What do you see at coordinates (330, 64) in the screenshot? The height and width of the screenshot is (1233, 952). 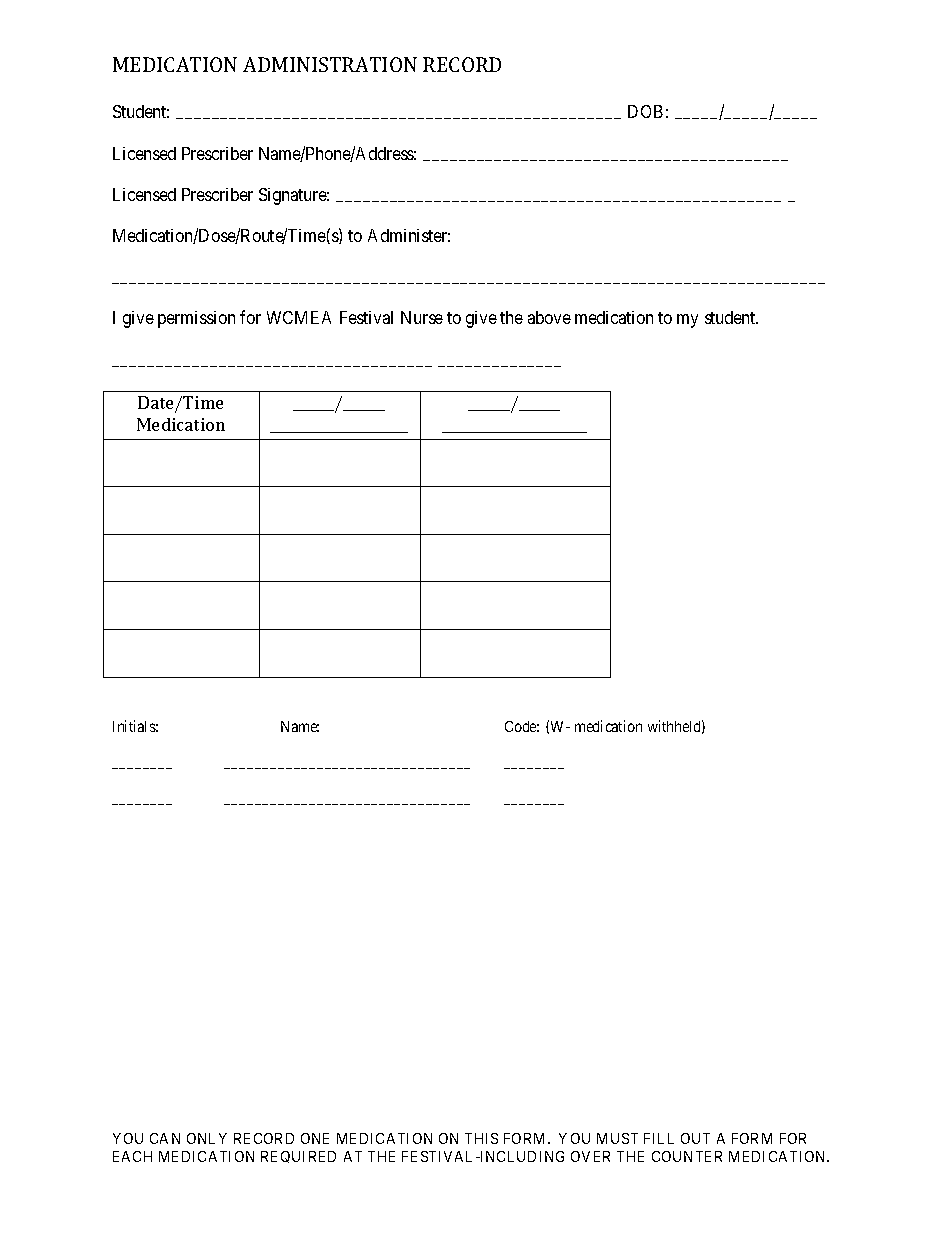 I see `ADMINISTRATION` at bounding box center [330, 64].
